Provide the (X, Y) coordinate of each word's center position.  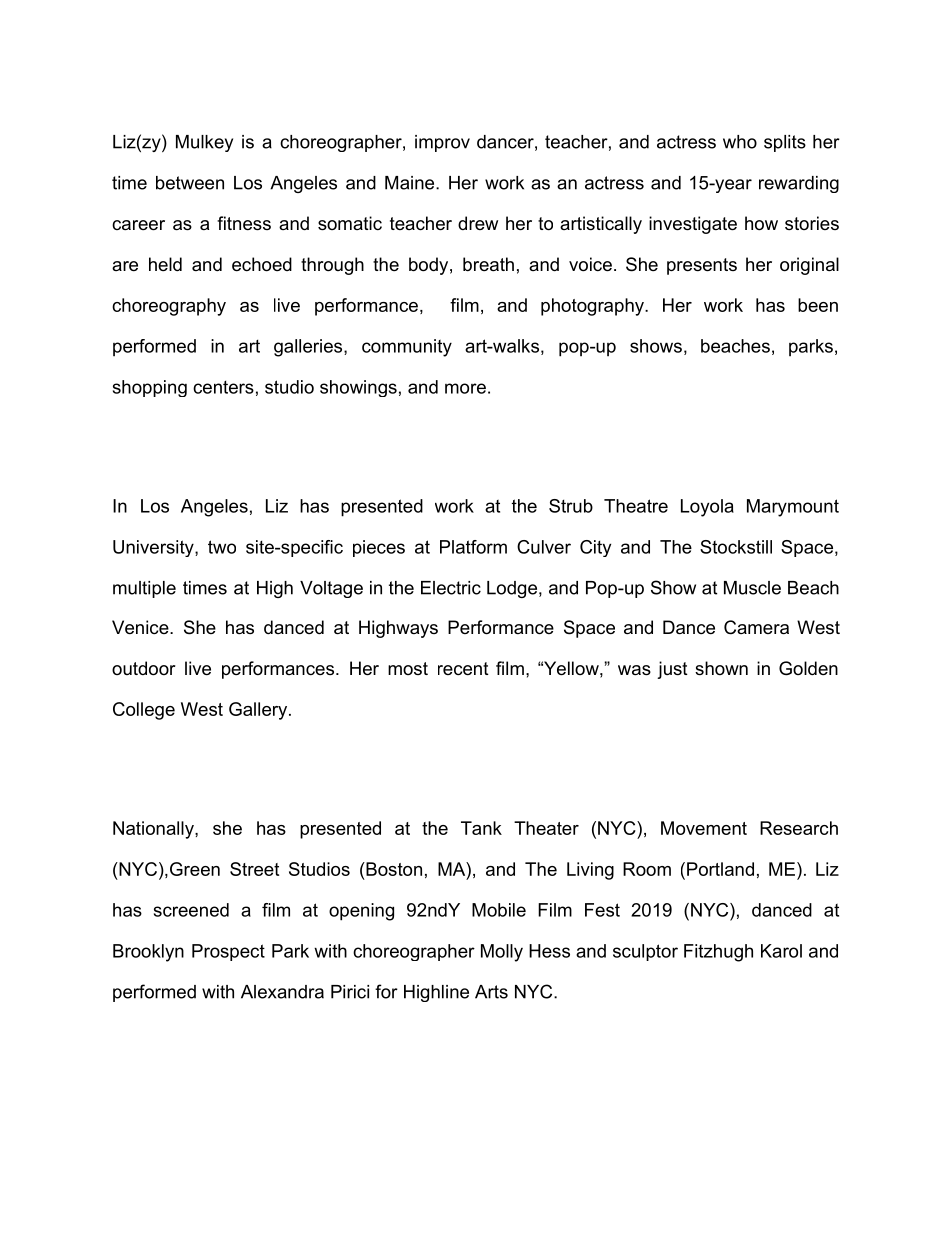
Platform (473, 547)
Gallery (259, 711)
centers (223, 387)
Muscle (752, 588)
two (222, 547)
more (465, 388)
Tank (481, 828)
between (190, 183)
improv (442, 143)
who (740, 142)
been (818, 305)
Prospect (228, 952)
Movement (704, 828)
